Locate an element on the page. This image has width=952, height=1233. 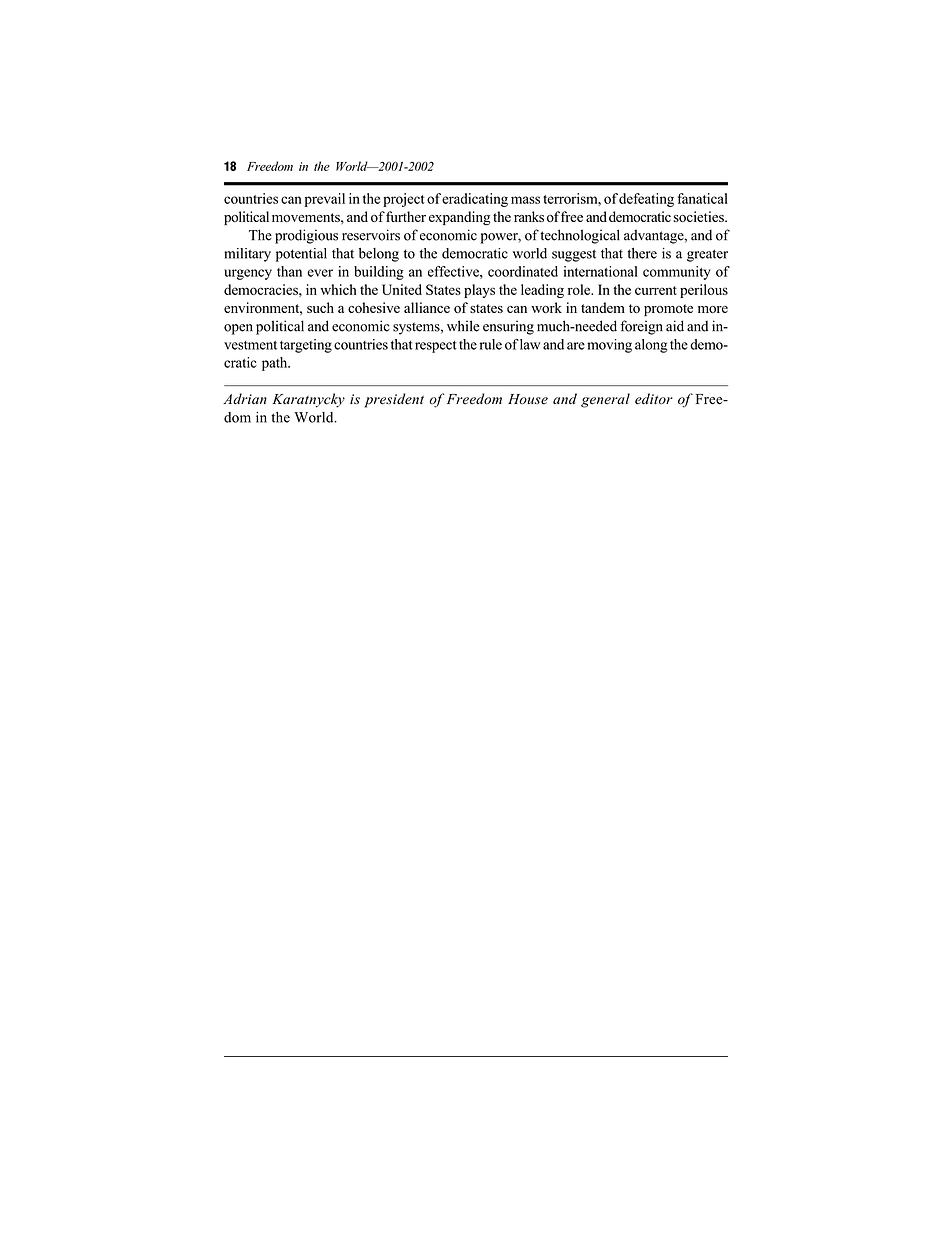
Adrian is located at coordinates (245, 398).
